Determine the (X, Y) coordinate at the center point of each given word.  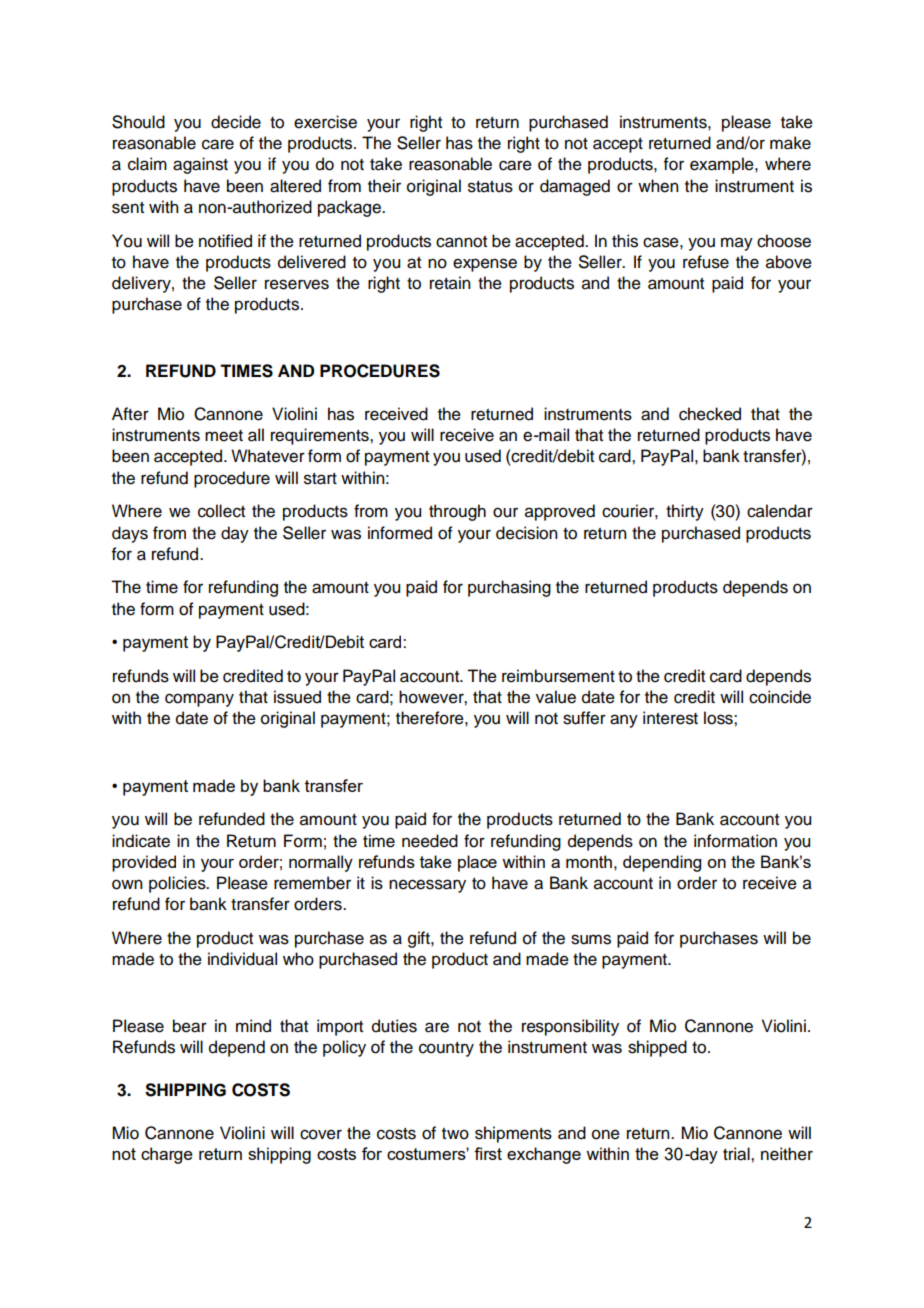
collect (221, 511)
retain (450, 283)
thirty (685, 512)
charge (167, 1155)
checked (710, 414)
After (130, 414)
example (723, 165)
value (556, 697)
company (199, 700)
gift (420, 939)
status (490, 187)
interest (670, 718)
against (200, 165)
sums (591, 939)
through (457, 512)
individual (242, 959)
